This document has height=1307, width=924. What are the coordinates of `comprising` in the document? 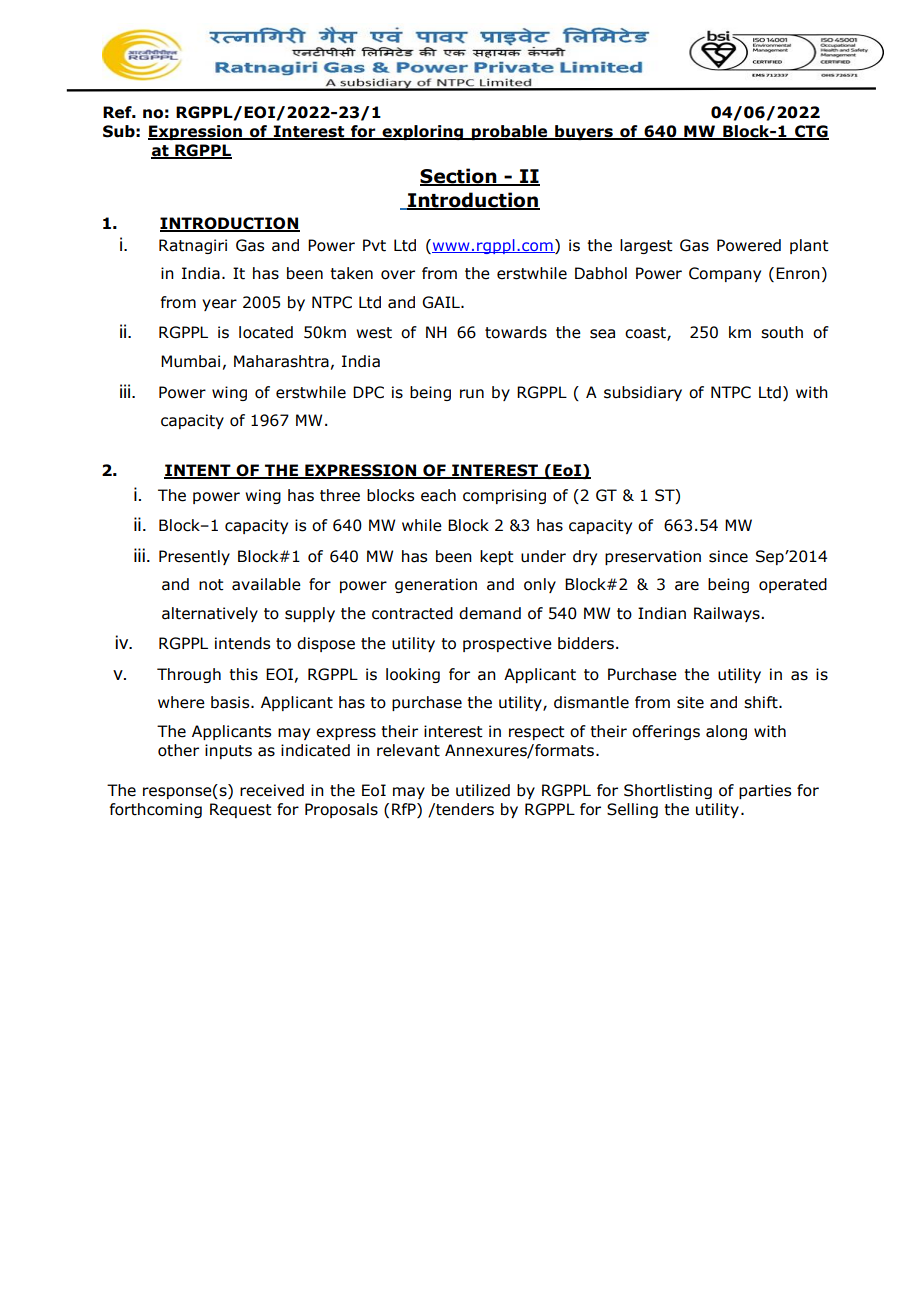 It's located at (504, 496).
